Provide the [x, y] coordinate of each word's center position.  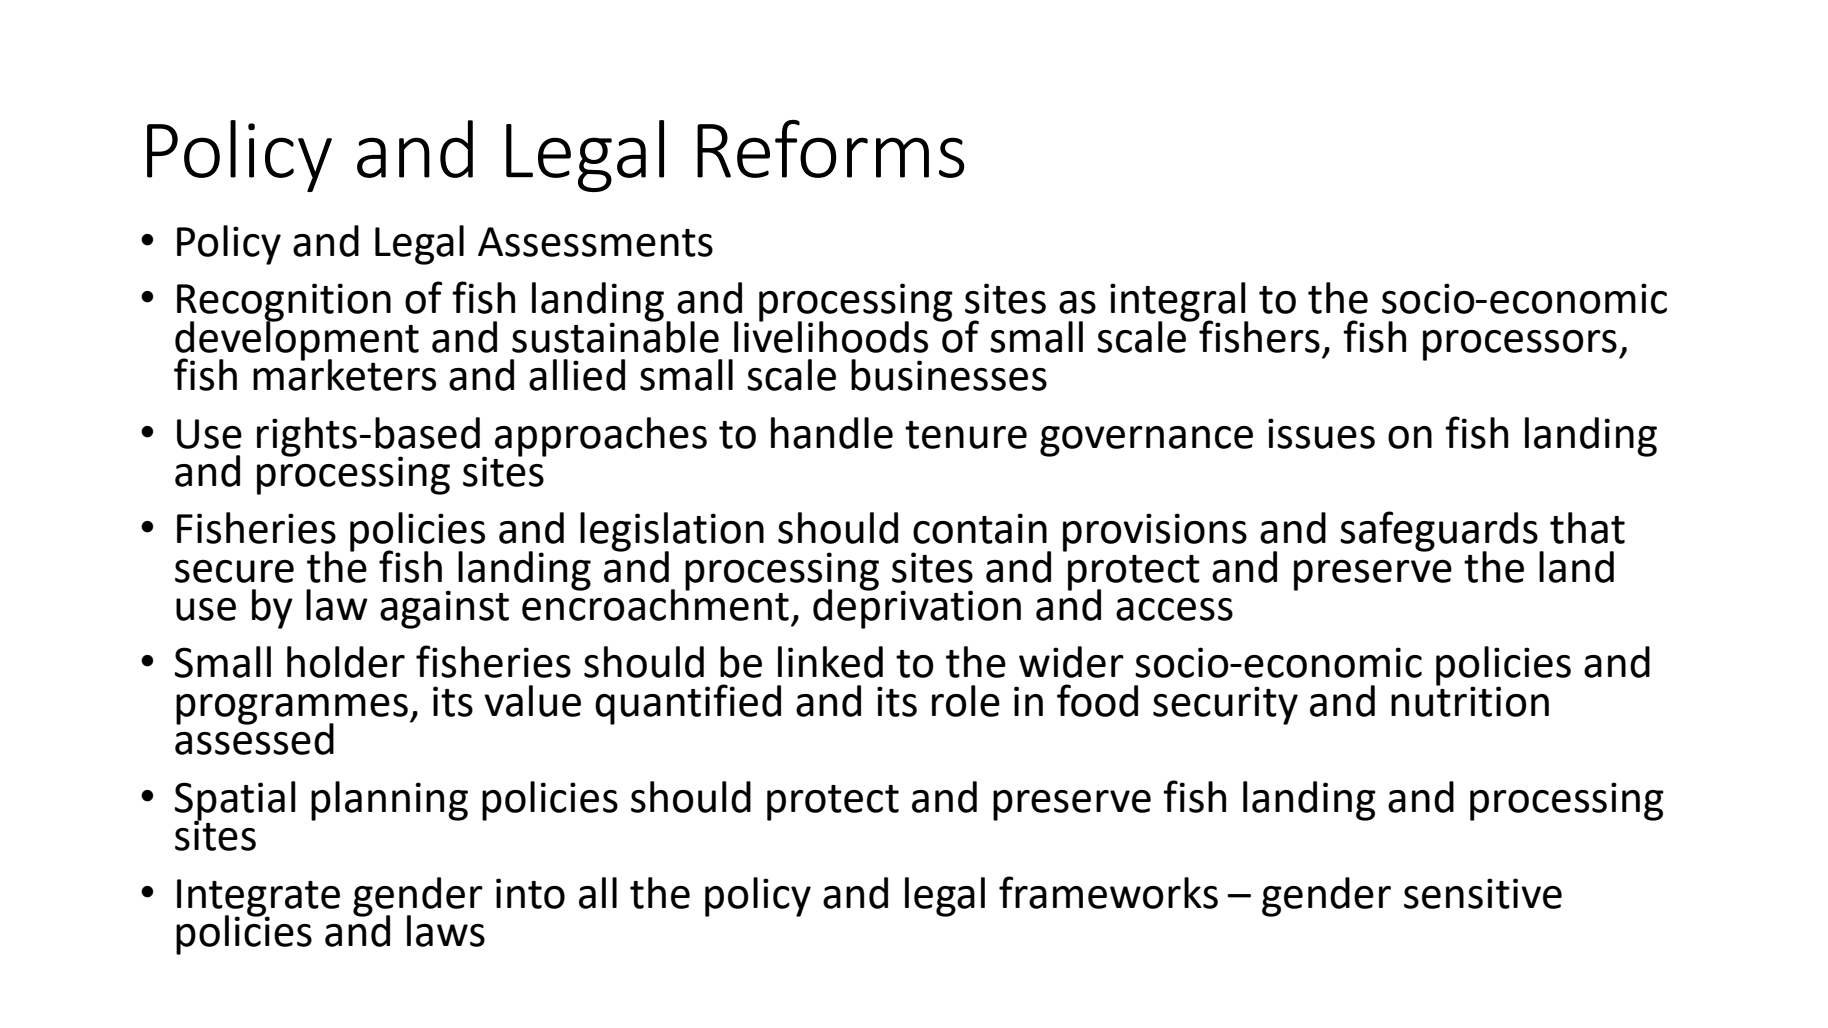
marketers [344, 373]
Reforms [830, 149]
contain [980, 528]
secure [234, 571]
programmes [292, 710]
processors [1520, 345]
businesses [949, 375]
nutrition [1470, 700]
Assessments [595, 242]
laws [446, 931]
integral [1179, 303]
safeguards [1440, 532]
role [966, 701]
